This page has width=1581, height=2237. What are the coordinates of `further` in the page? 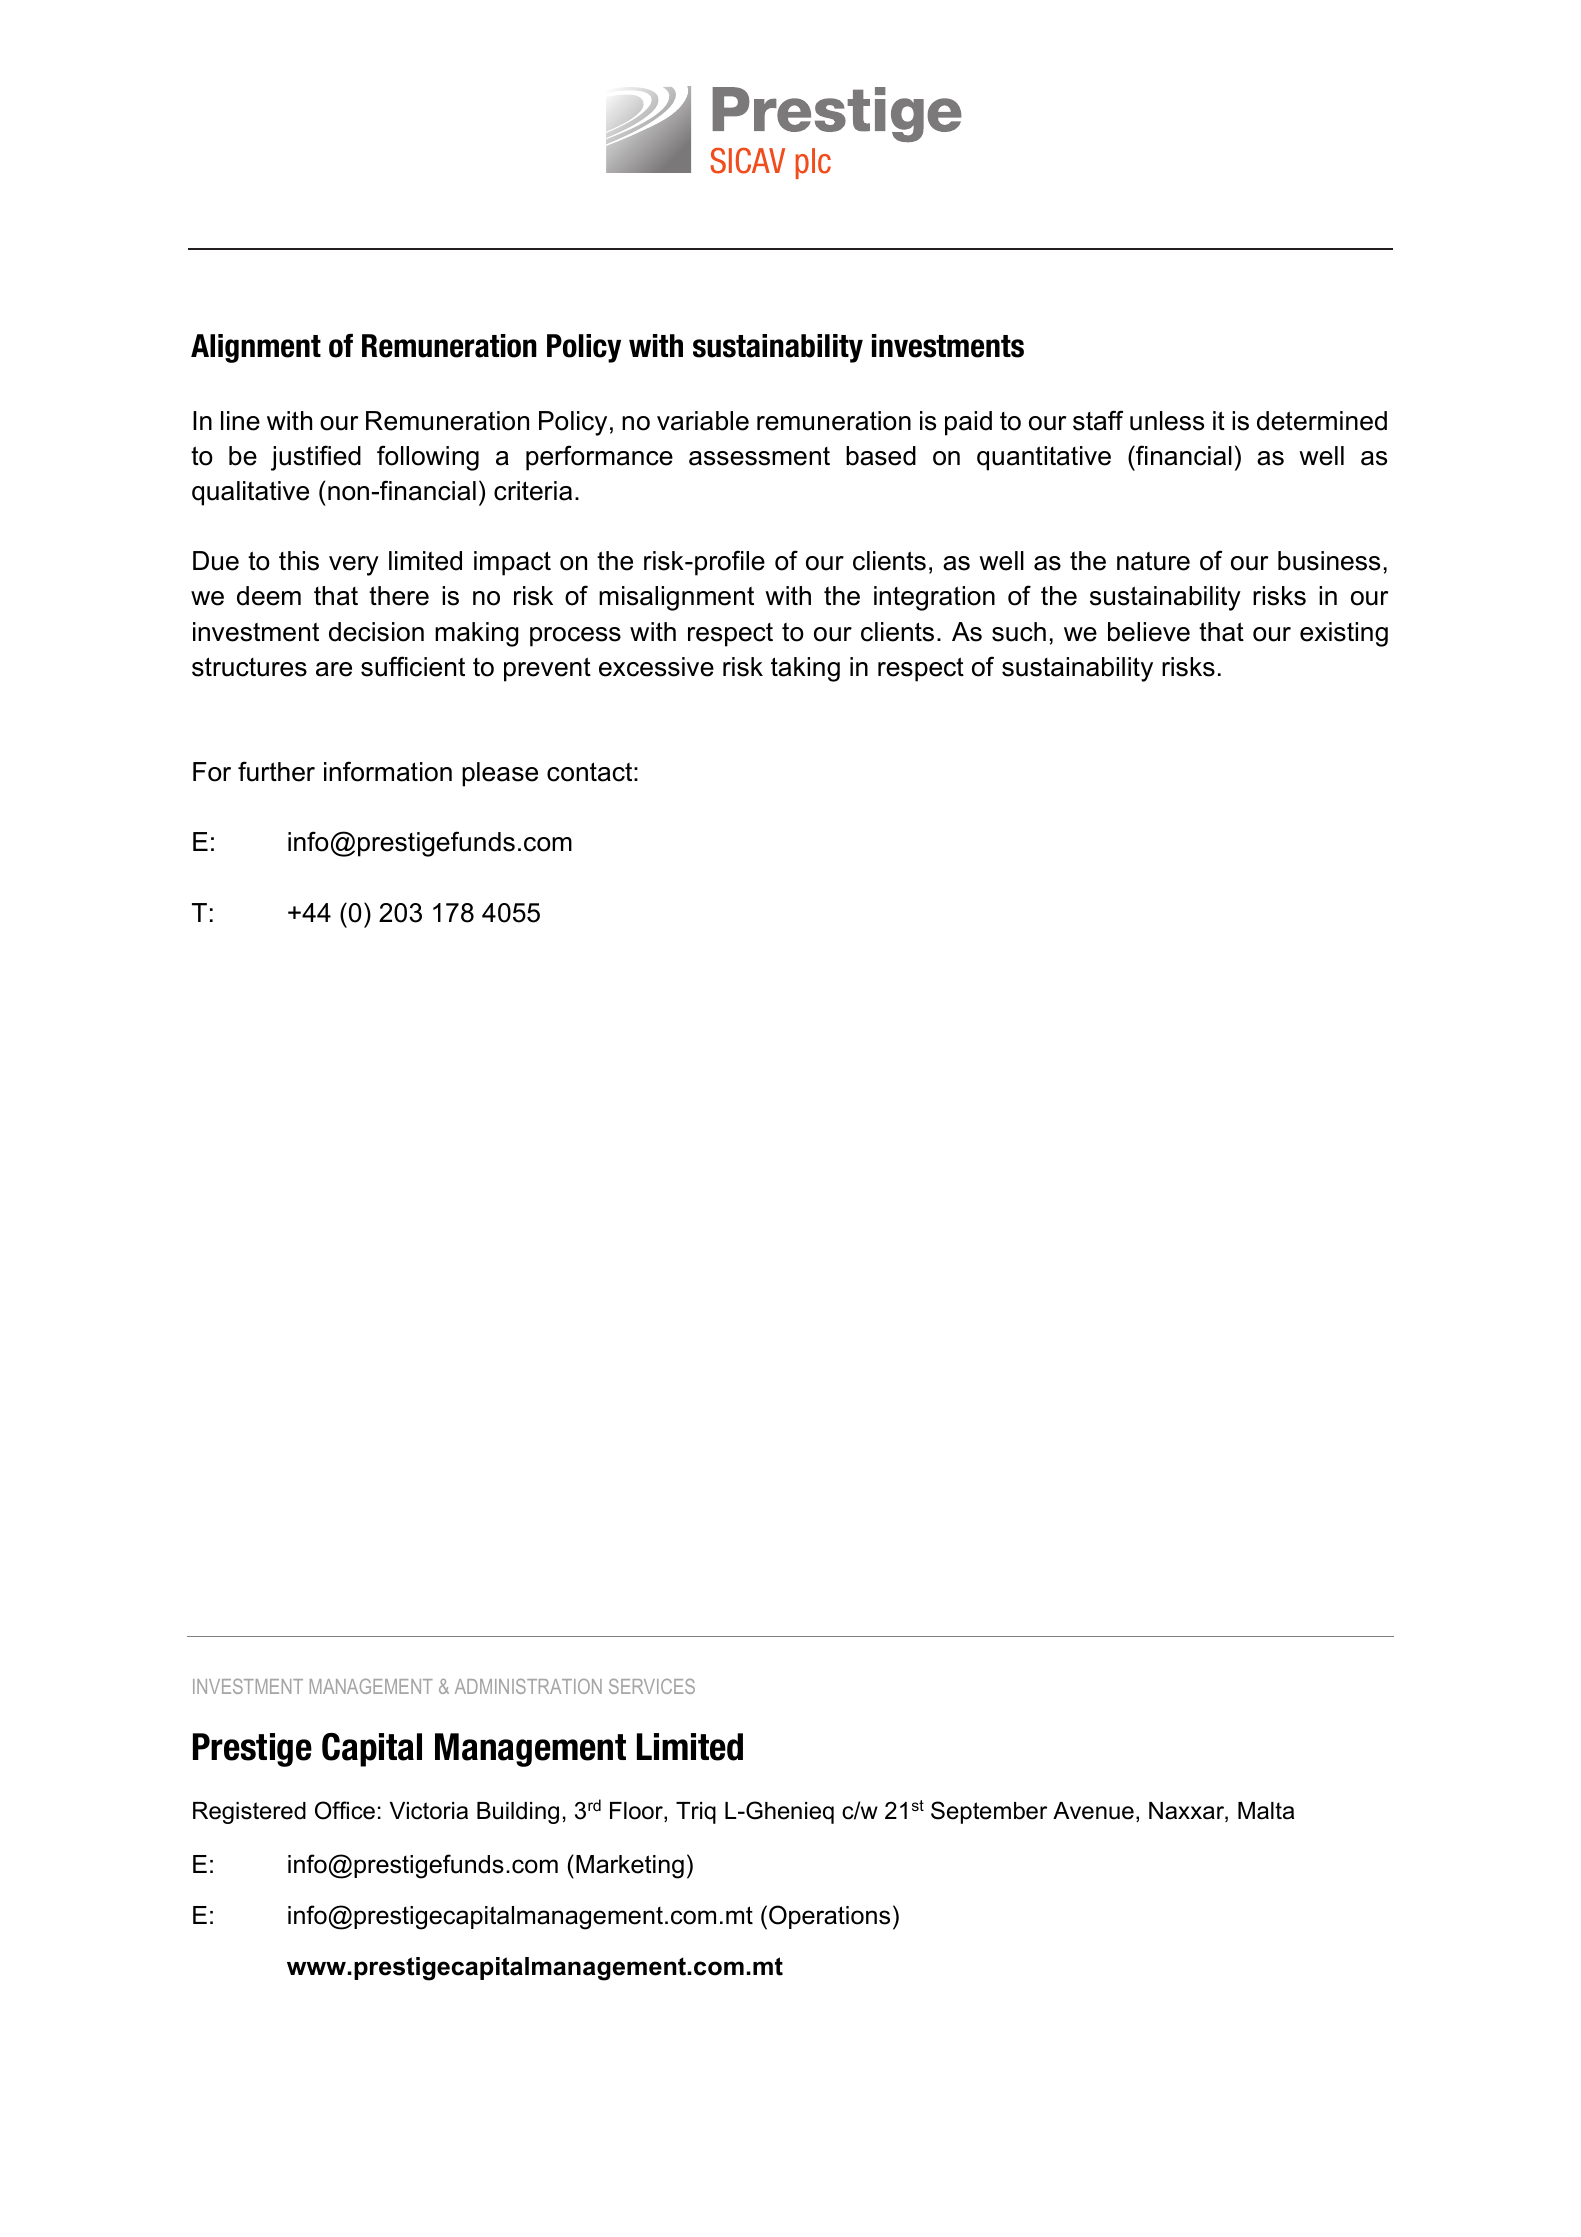 It's located at (276, 771).
